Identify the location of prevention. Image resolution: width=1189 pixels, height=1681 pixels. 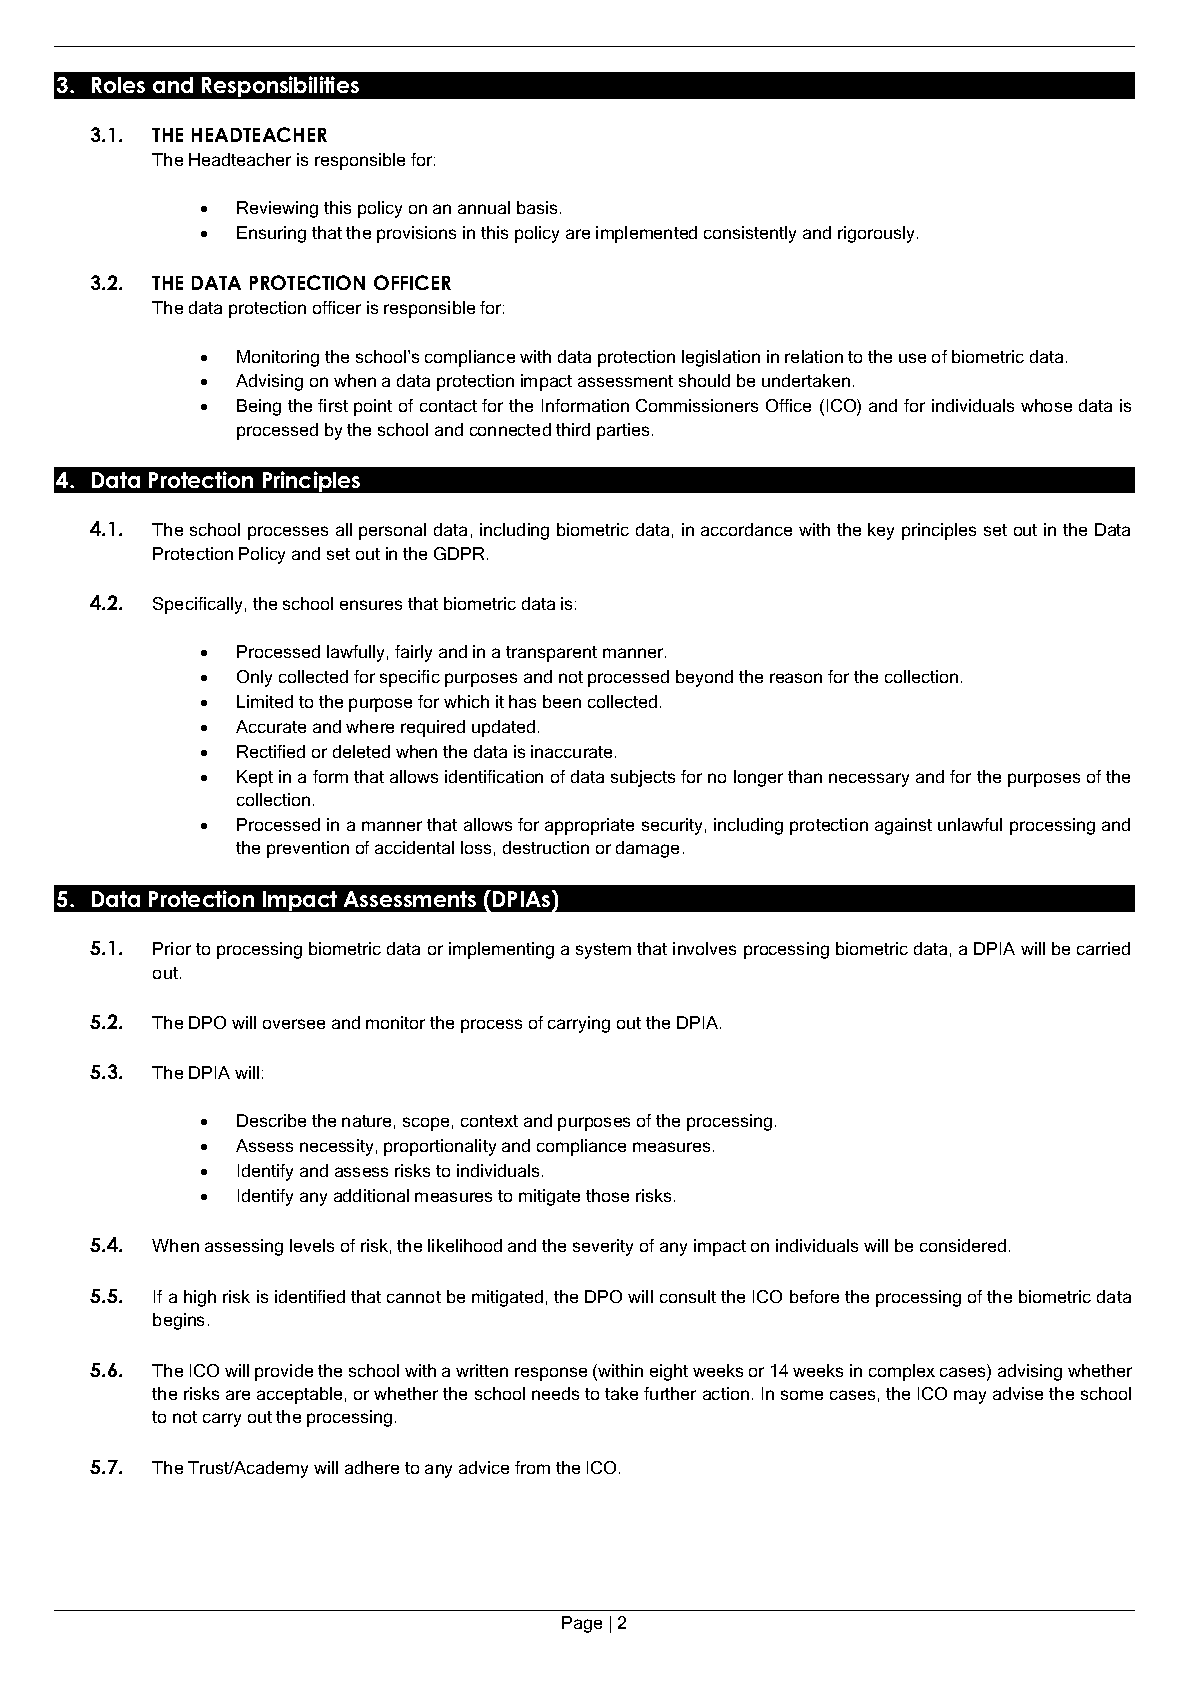
(308, 849).
